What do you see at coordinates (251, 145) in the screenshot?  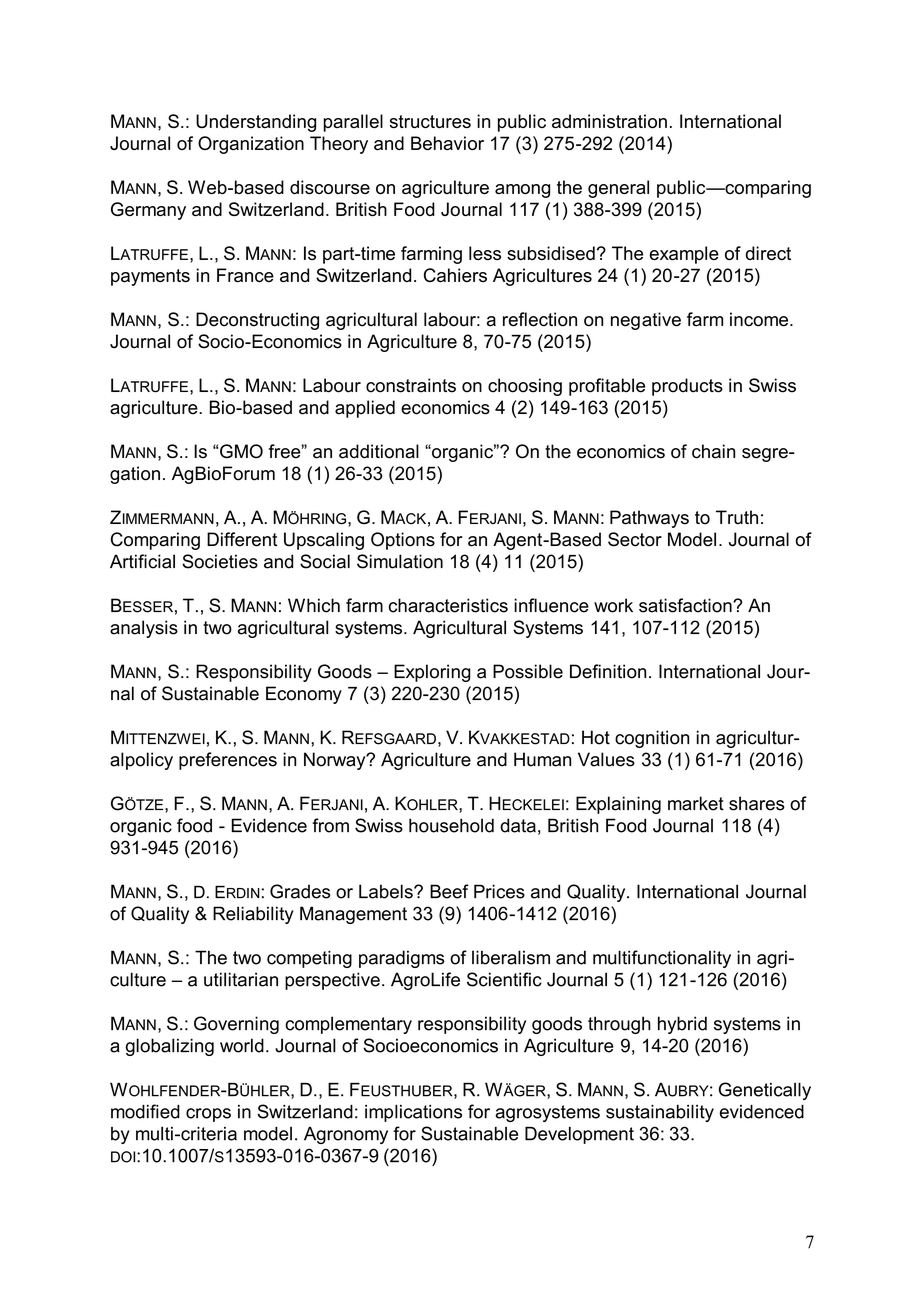 I see `Organization` at bounding box center [251, 145].
